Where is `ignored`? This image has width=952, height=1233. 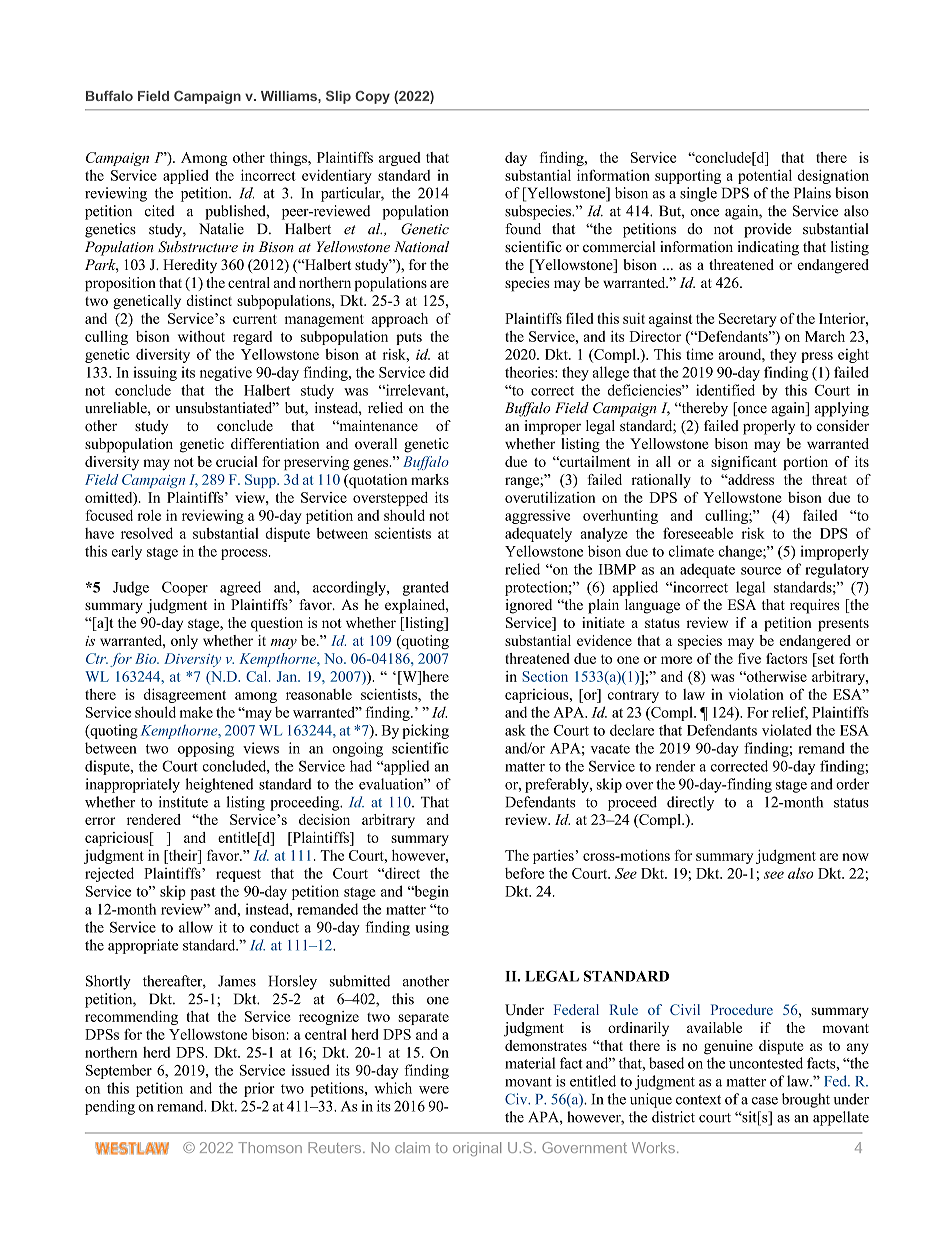
ignored is located at coordinates (528, 606).
